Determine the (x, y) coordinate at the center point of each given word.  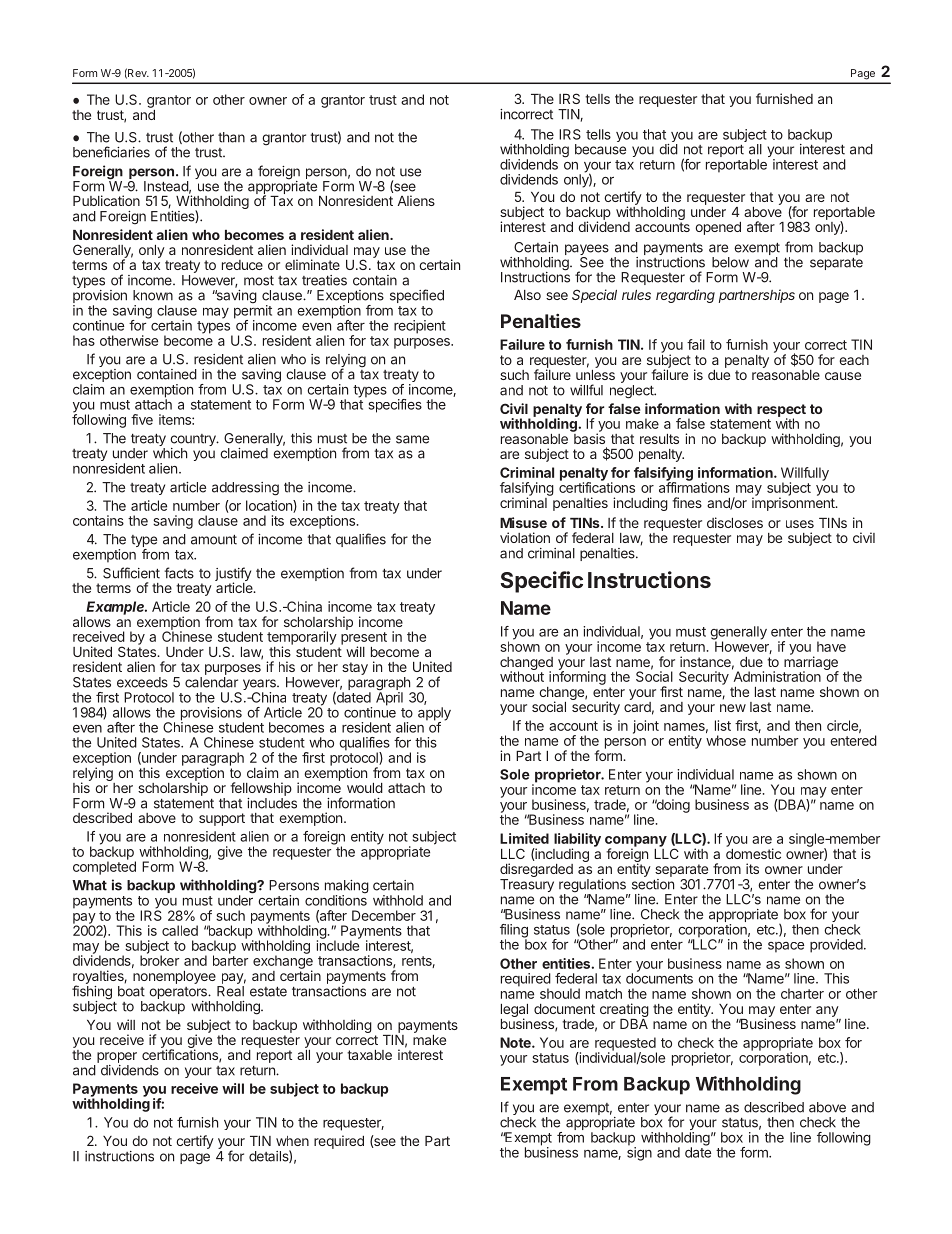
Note (516, 1042)
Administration (776, 675)
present (364, 639)
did (668, 149)
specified (417, 296)
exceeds (142, 682)
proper (117, 1057)
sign (639, 1153)
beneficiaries (111, 152)
